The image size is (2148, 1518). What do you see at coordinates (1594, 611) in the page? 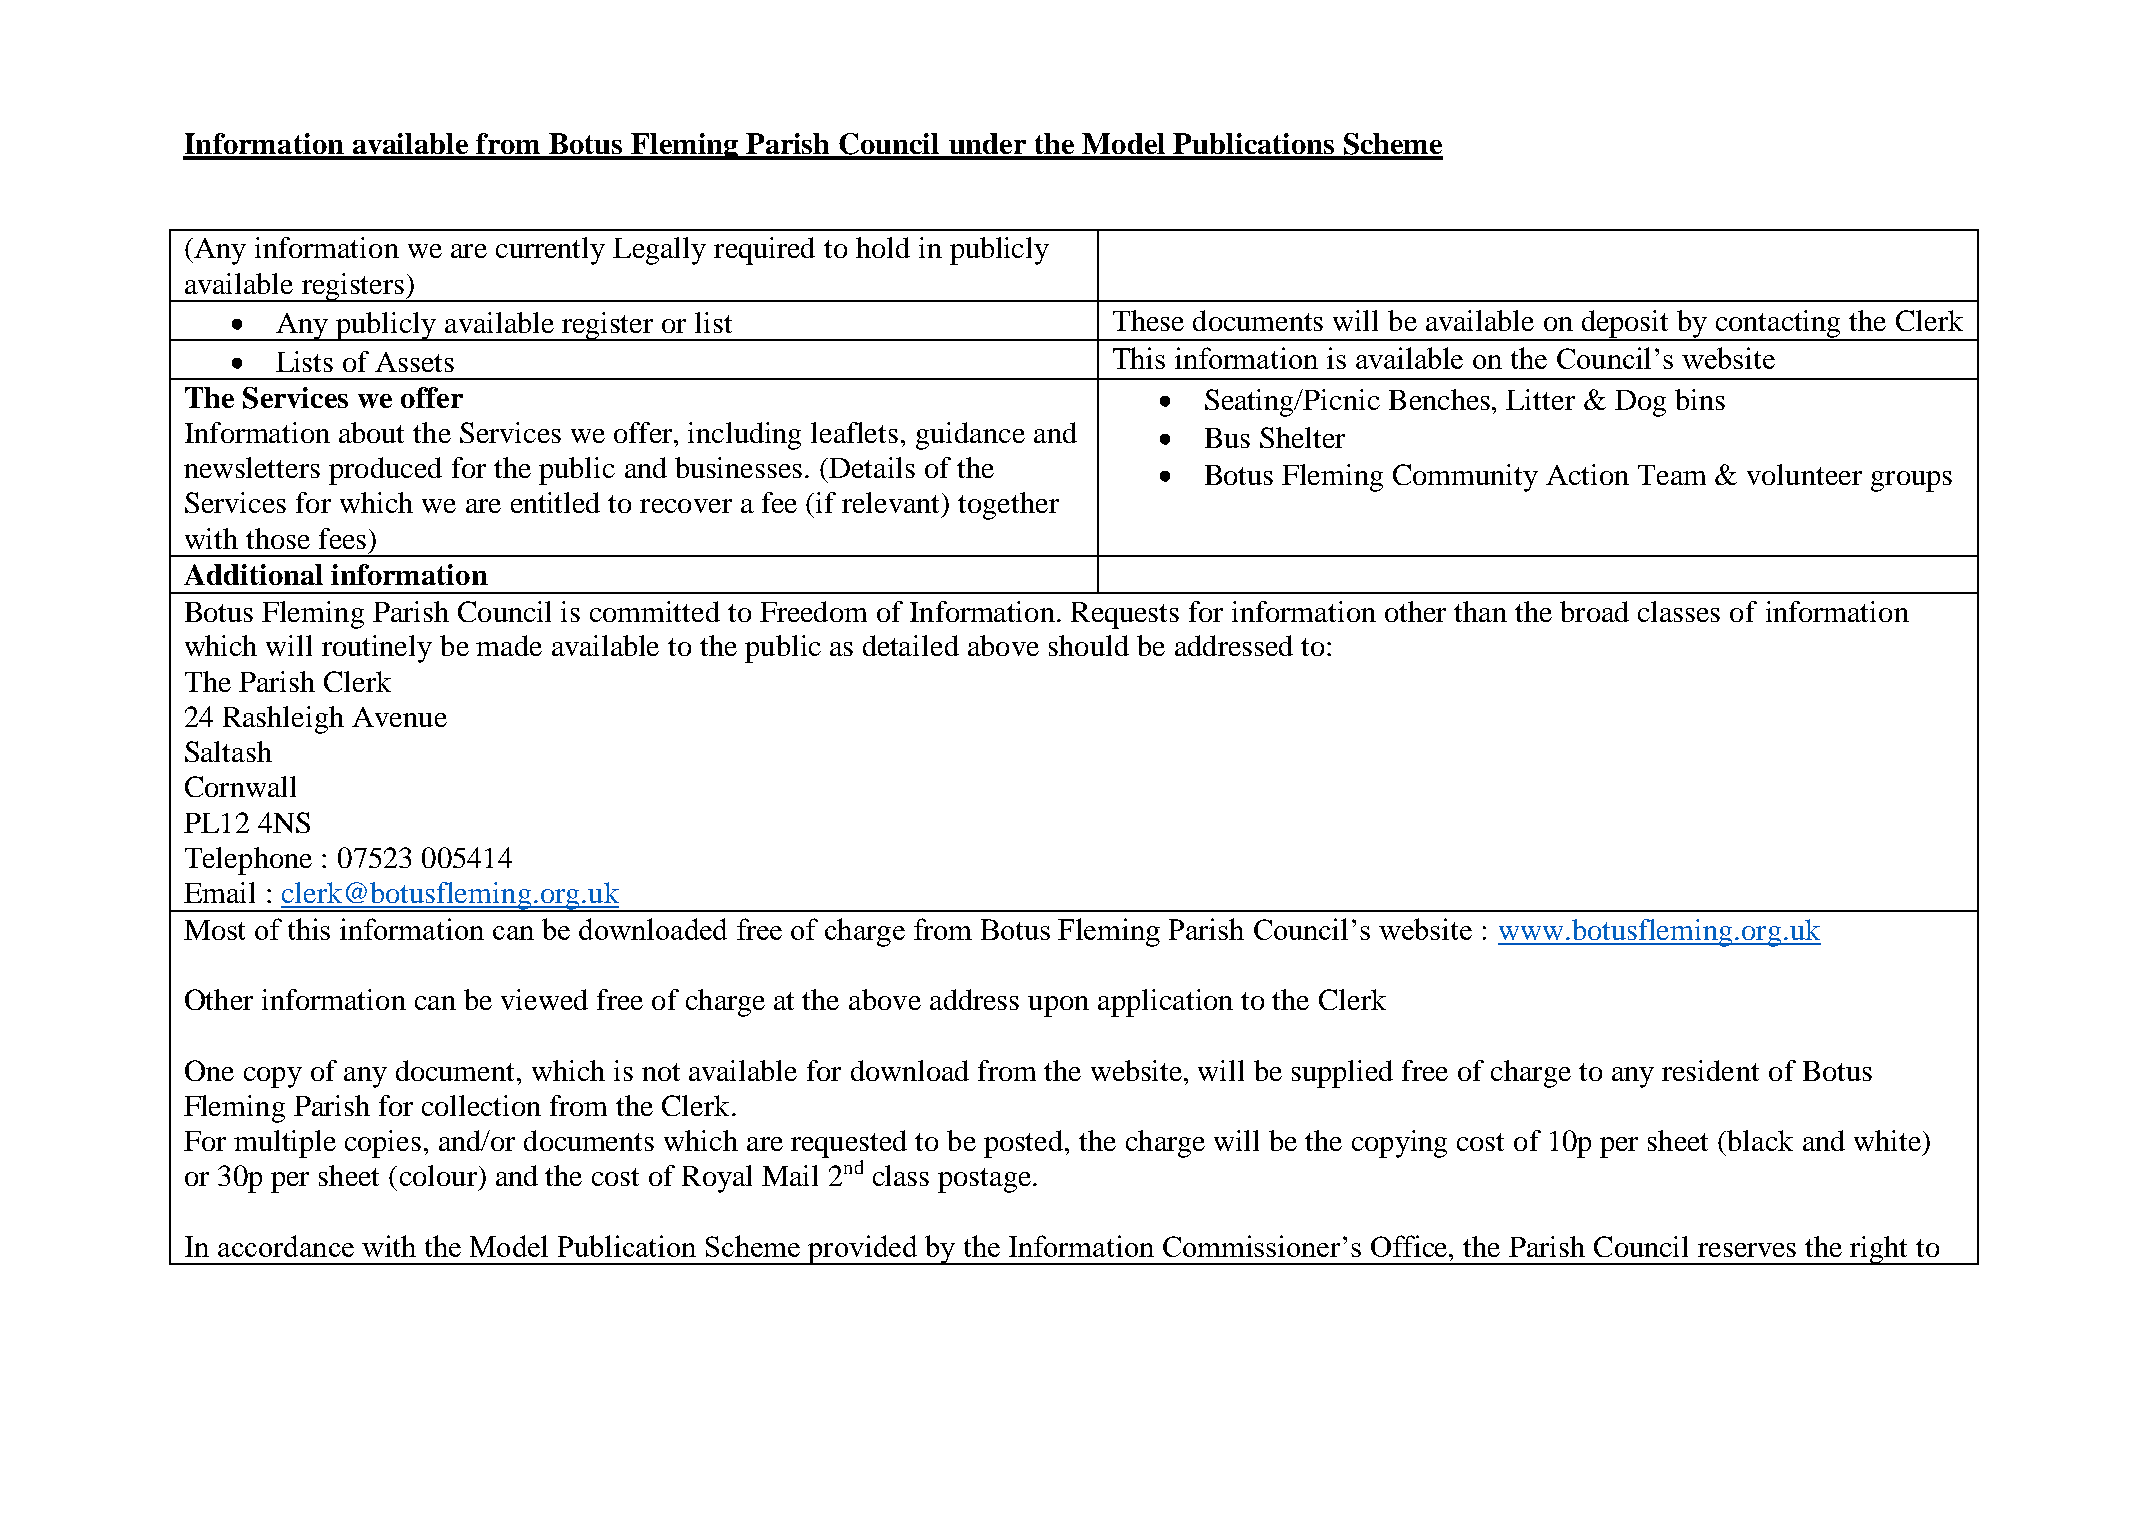
I see `broad` at bounding box center [1594, 611].
